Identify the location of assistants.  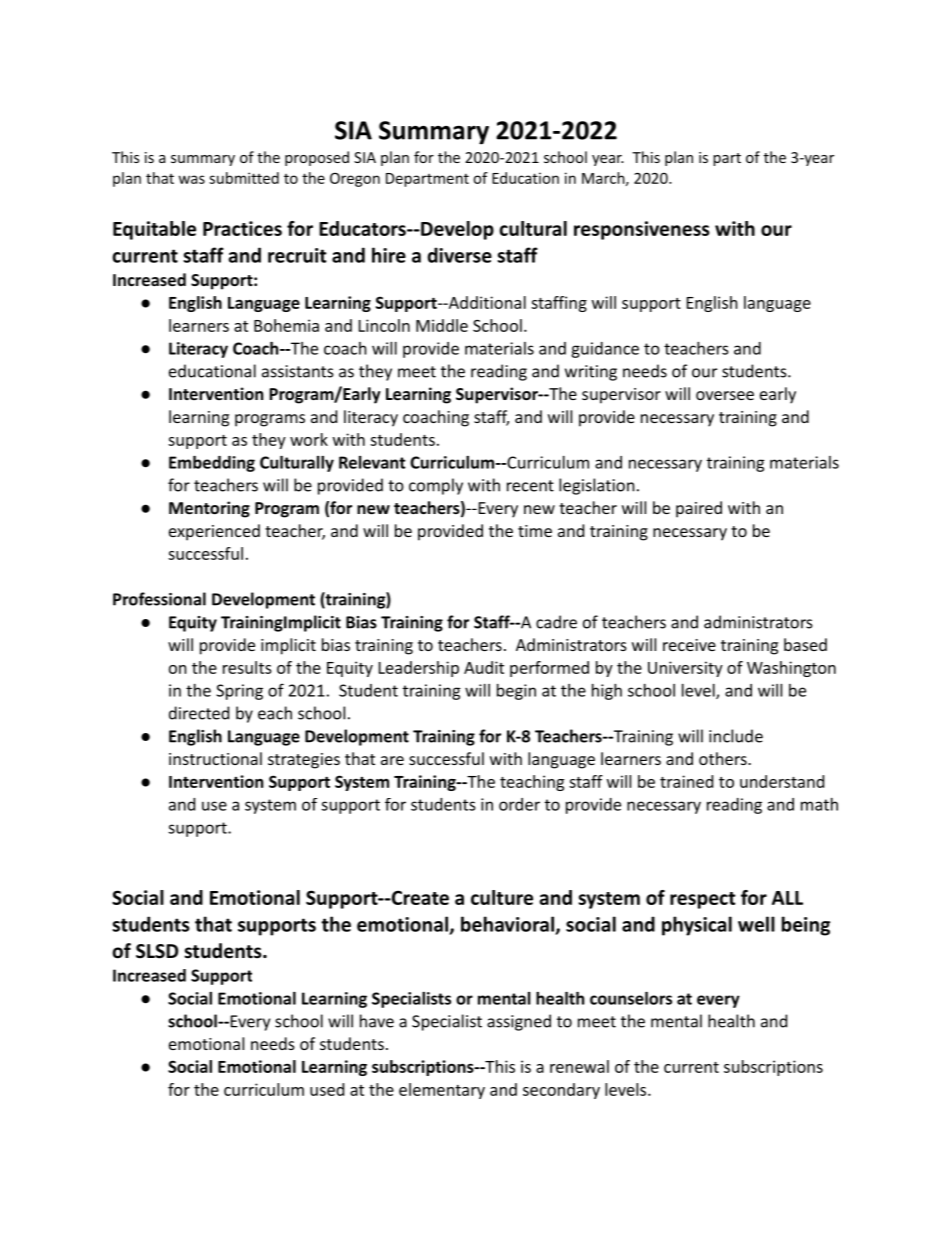
(298, 371).
